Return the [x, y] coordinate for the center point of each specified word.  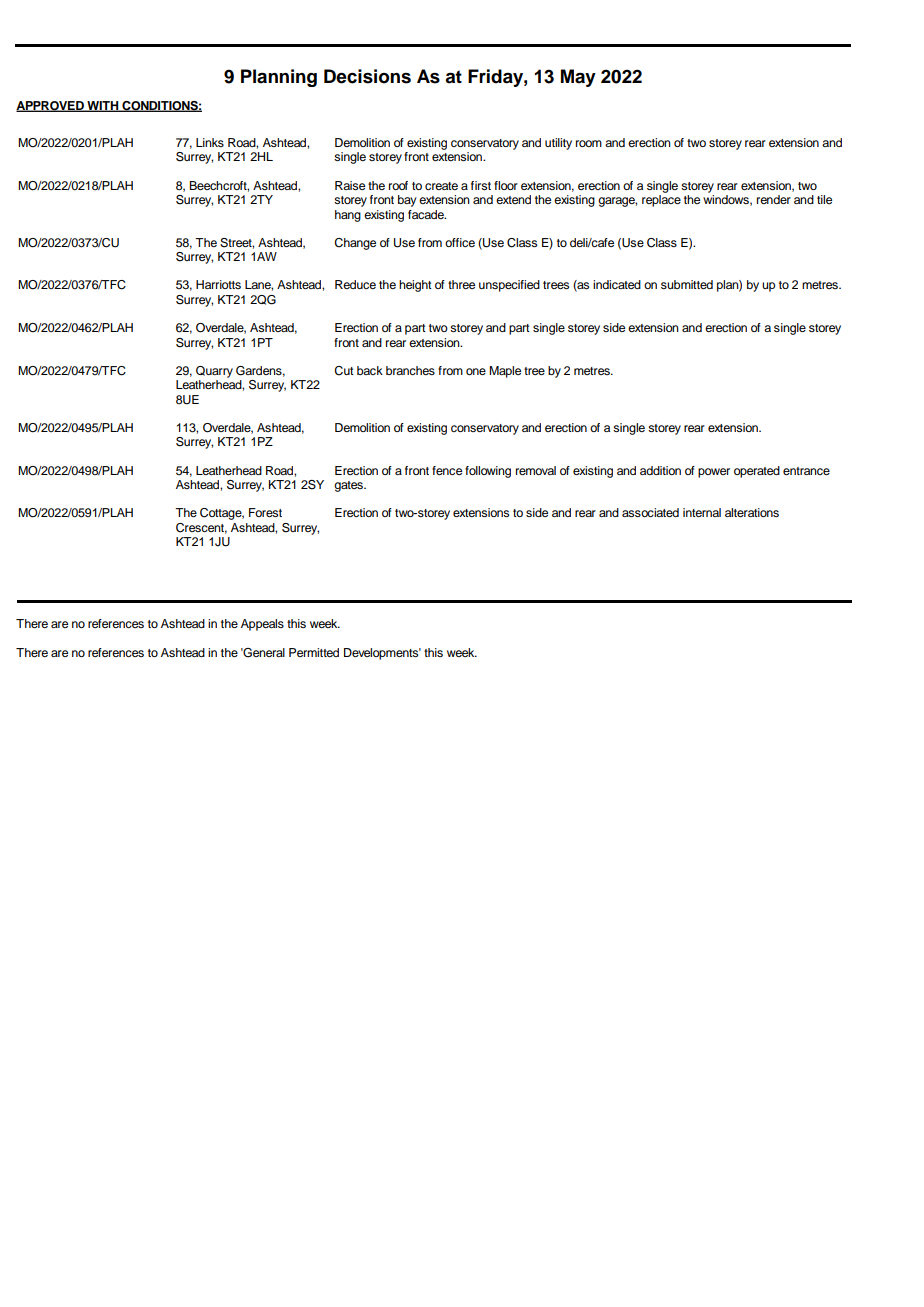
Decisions [367, 76]
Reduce [355, 284]
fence [447, 470]
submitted [687, 284]
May [578, 78]
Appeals [262, 625]
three [461, 284]
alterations [752, 512]
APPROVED [51, 106]
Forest [265, 512]
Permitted [314, 652]
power [714, 473]
